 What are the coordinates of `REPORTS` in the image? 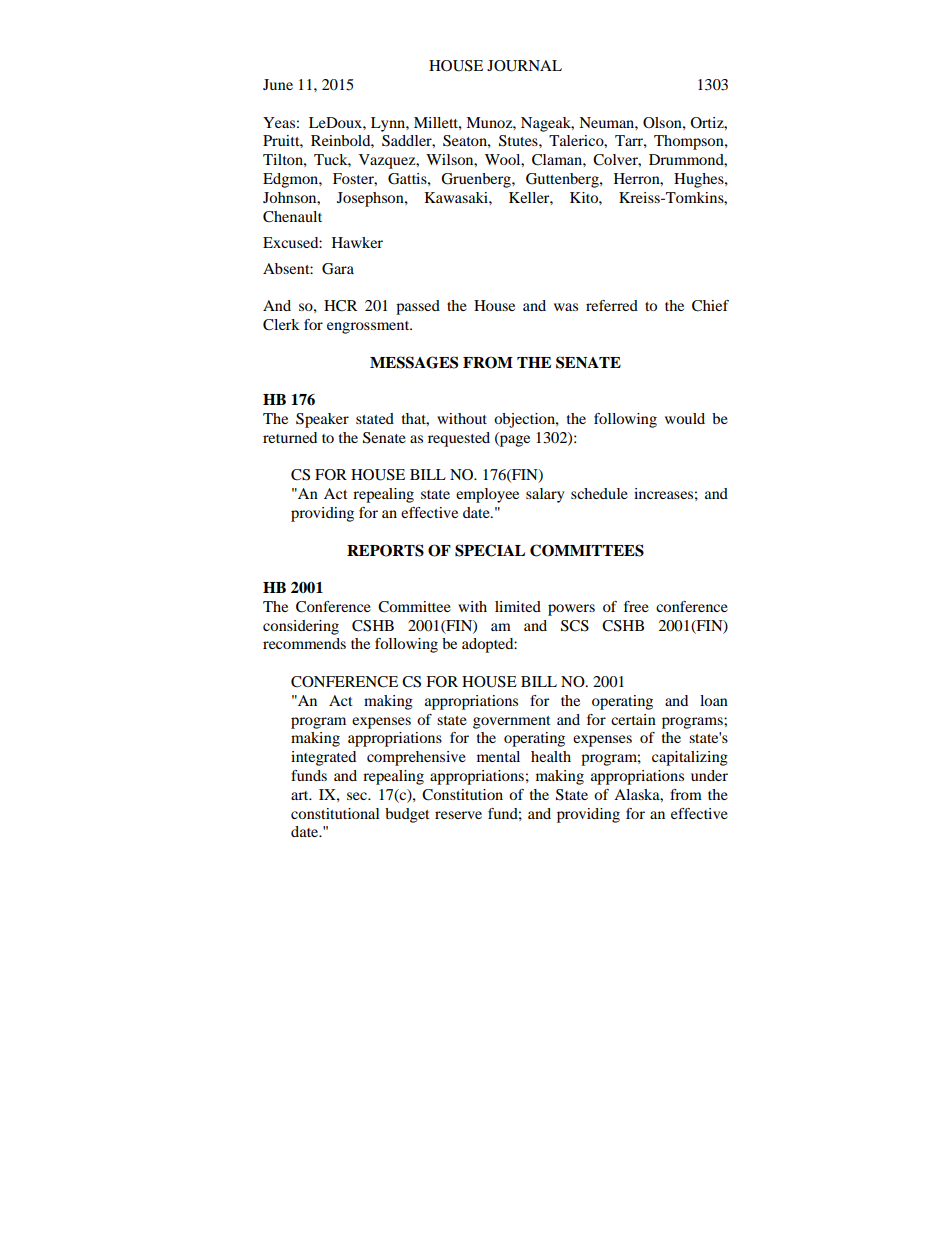 It's located at (385, 550).
